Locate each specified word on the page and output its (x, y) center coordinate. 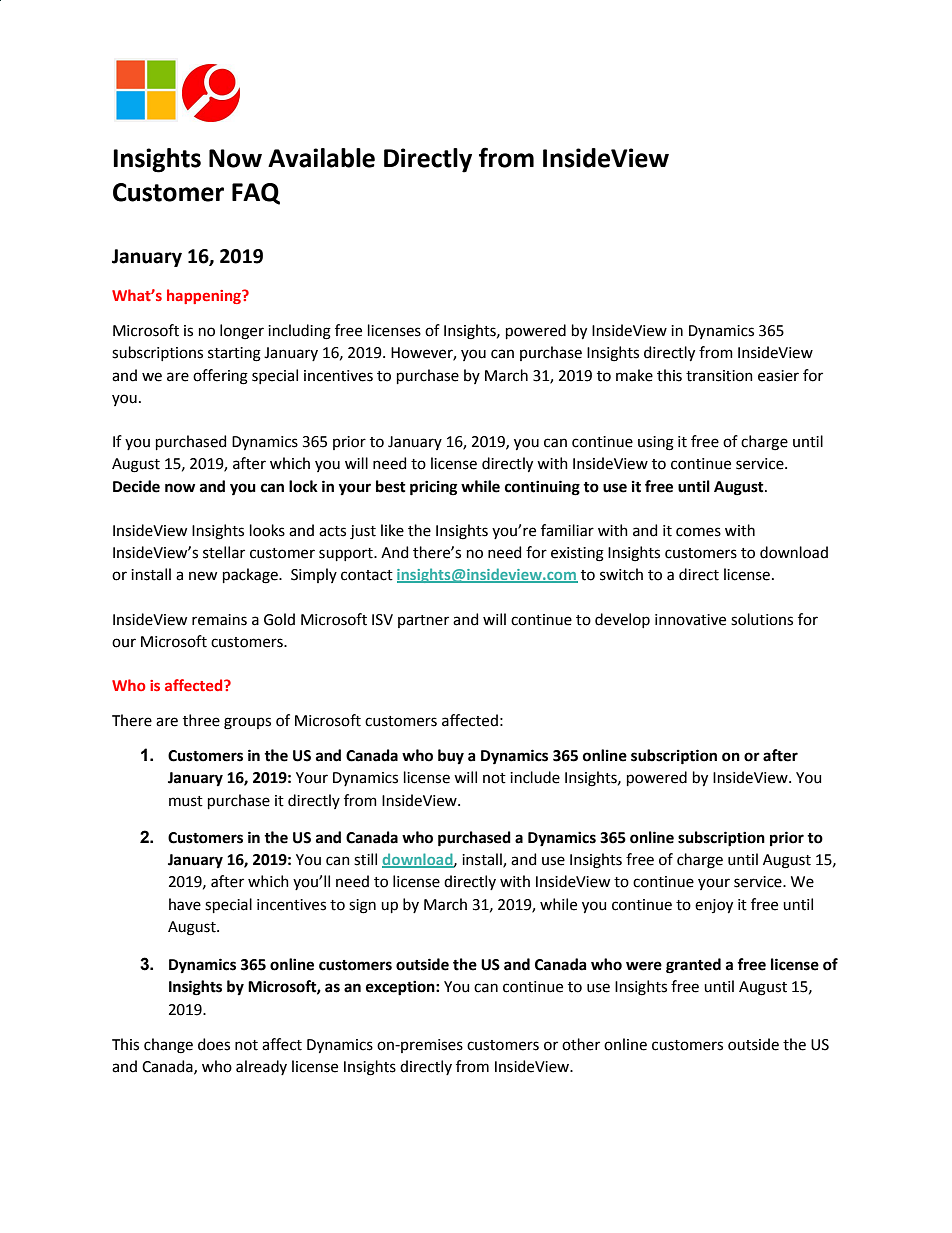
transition (719, 376)
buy (451, 756)
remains (219, 620)
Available (321, 158)
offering (220, 377)
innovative (690, 620)
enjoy (714, 906)
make (634, 375)
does (214, 1044)
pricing (433, 488)
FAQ (256, 194)
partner (423, 621)
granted (693, 966)
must (186, 801)
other (581, 1044)
